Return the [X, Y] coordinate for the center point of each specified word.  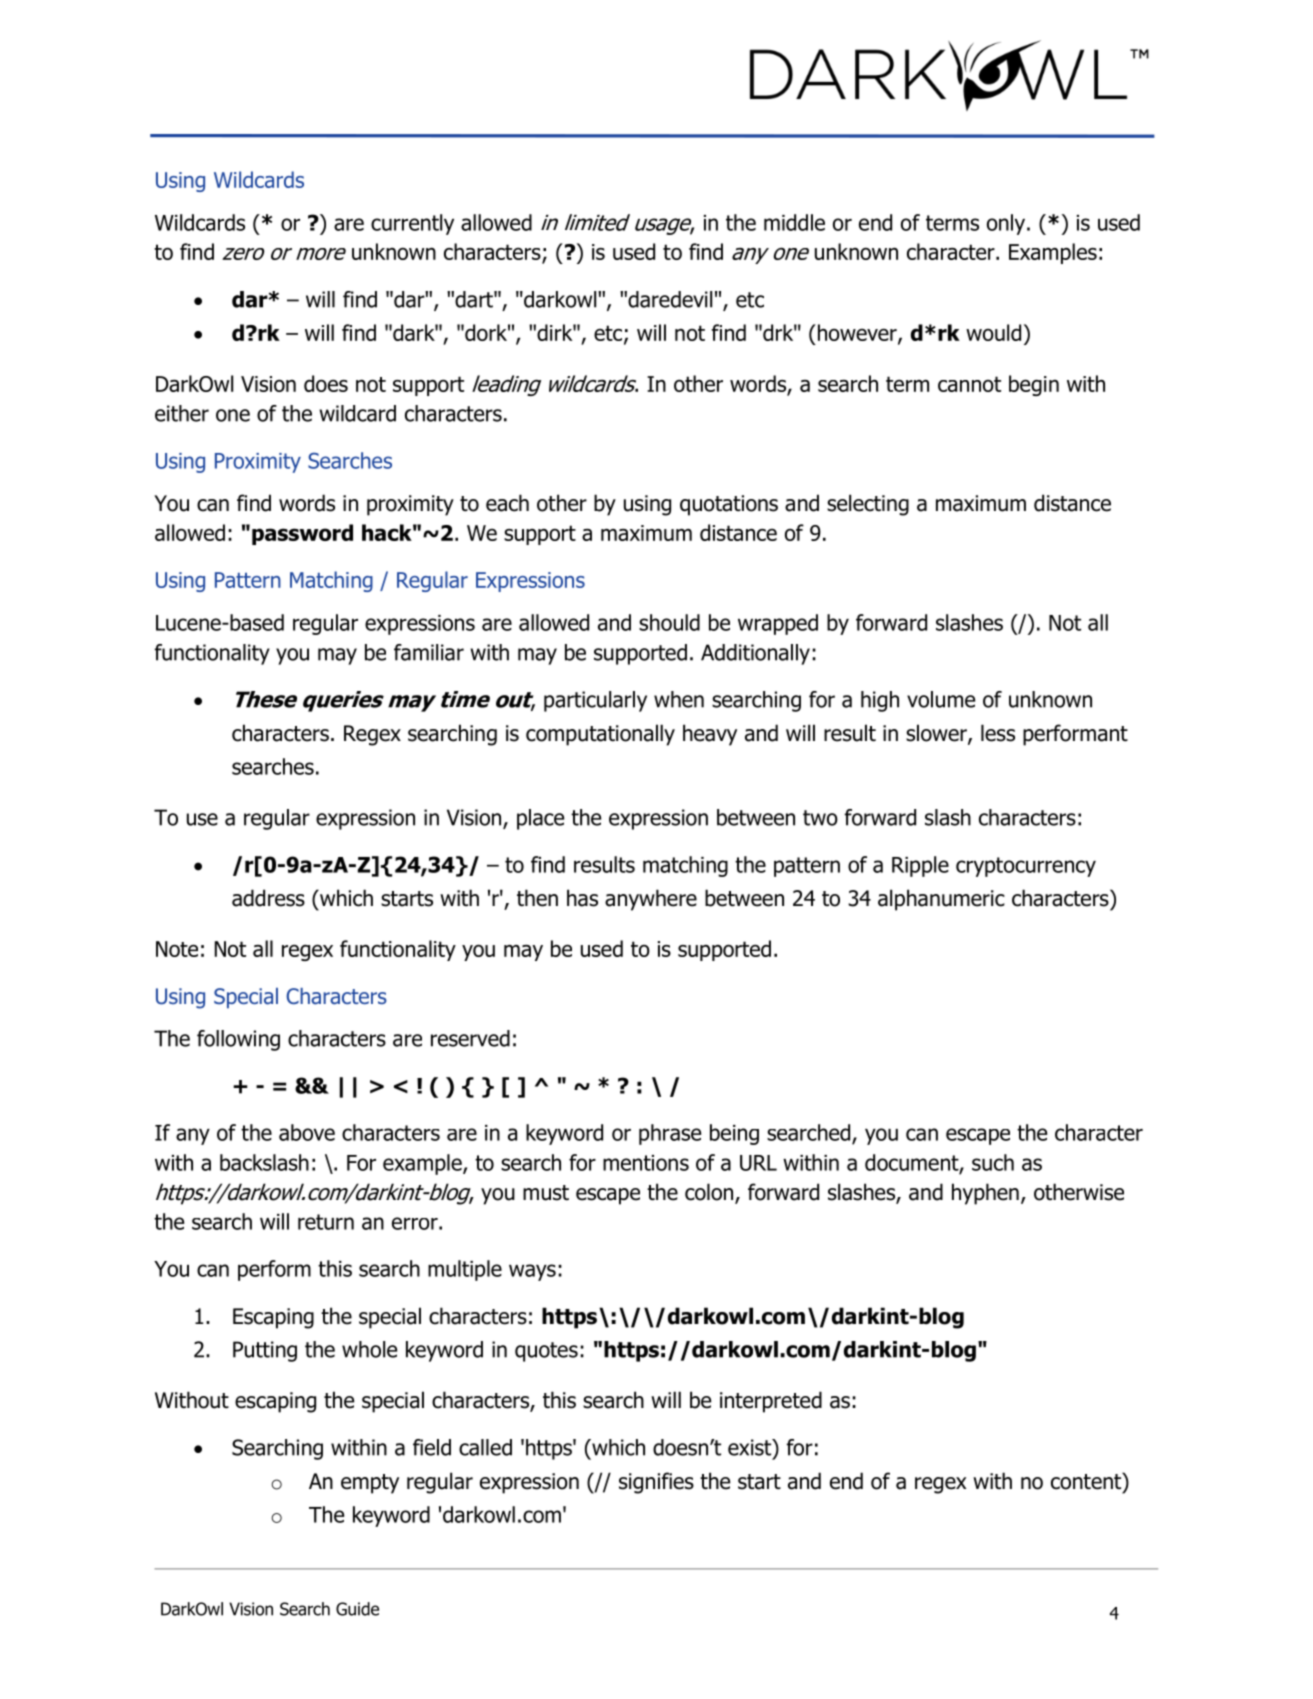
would [993, 332]
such [993, 1162]
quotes [546, 1352]
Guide [357, 1609]
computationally [600, 735]
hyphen [985, 1194]
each [507, 503]
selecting [868, 505]
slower [937, 734]
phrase [670, 1134]
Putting [265, 1351]
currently [412, 224]
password [302, 534]
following [238, 1040]
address [268, 898]
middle [794, 222]
